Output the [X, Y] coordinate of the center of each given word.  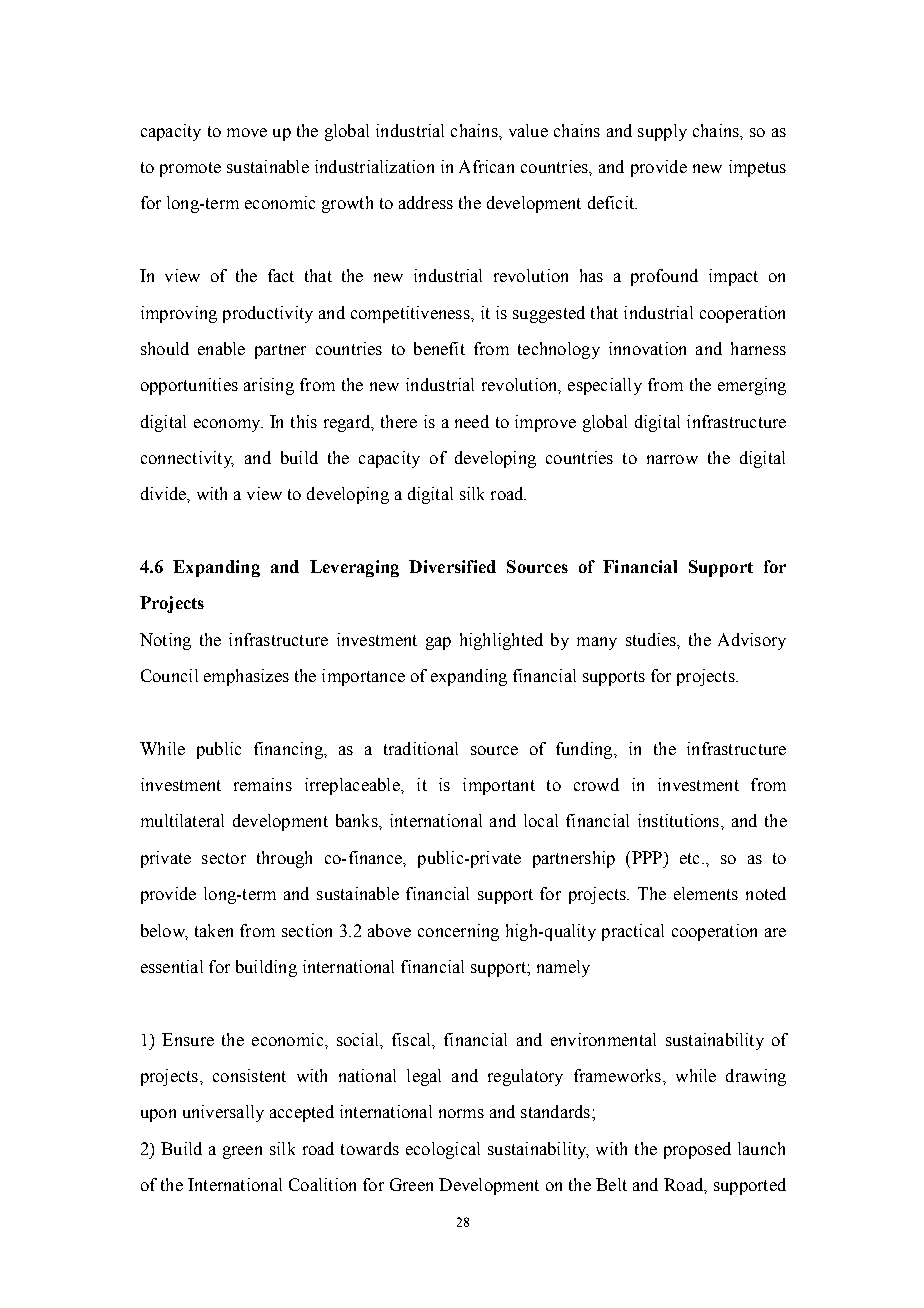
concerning [458, 932]
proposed [697, 1150]
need [472, 421]
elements [706, 893]
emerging [752, 386]
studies [652, 639]
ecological [443, 1150]
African [486, 166]
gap [438, 643]
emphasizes [246, 677]
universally [223, 1113]
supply [662, 132]
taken [214, 930]
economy [228, 425]
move [247, 132]
